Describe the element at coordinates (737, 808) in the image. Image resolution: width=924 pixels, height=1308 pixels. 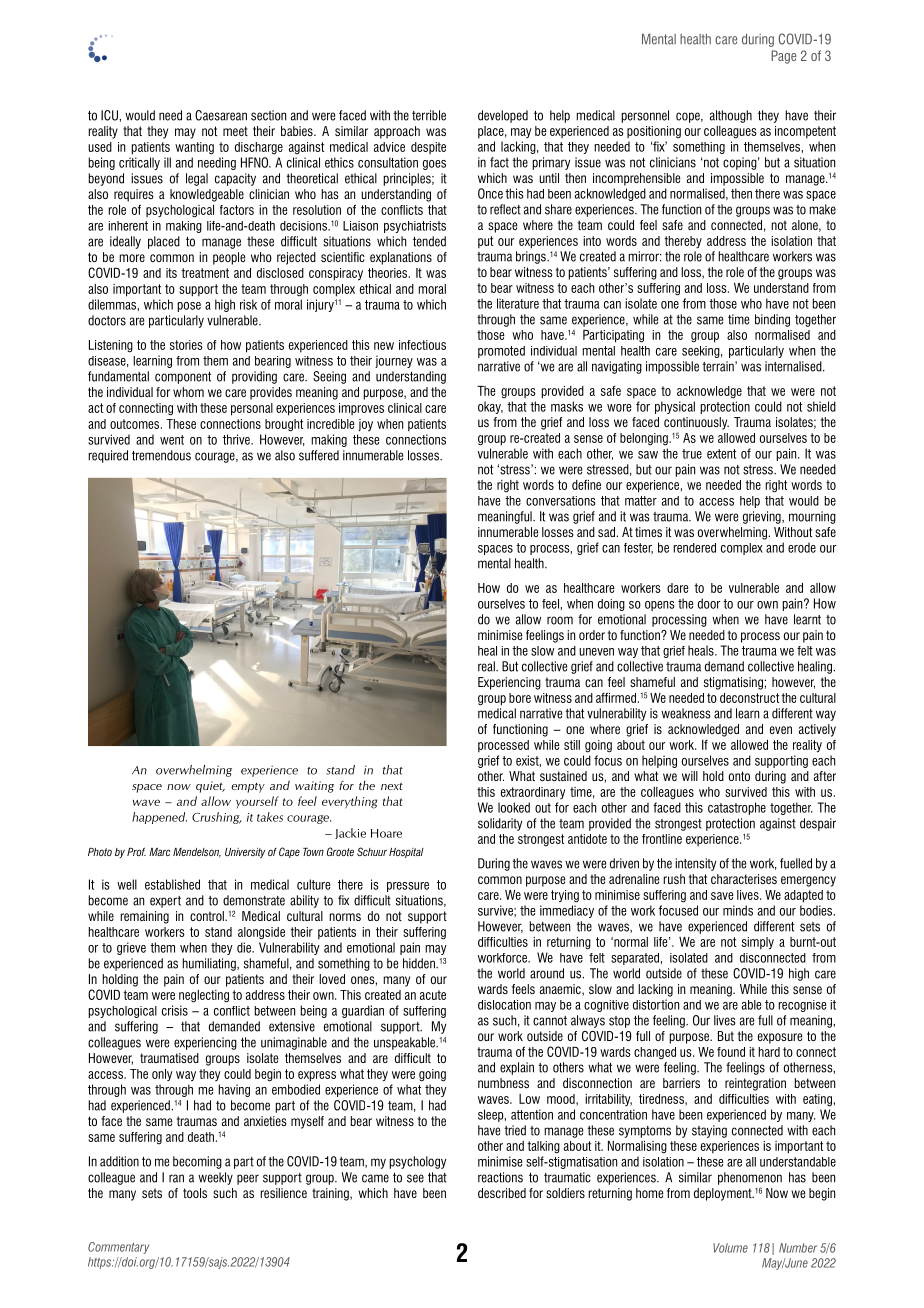
I see `catastrophe` at that location.
